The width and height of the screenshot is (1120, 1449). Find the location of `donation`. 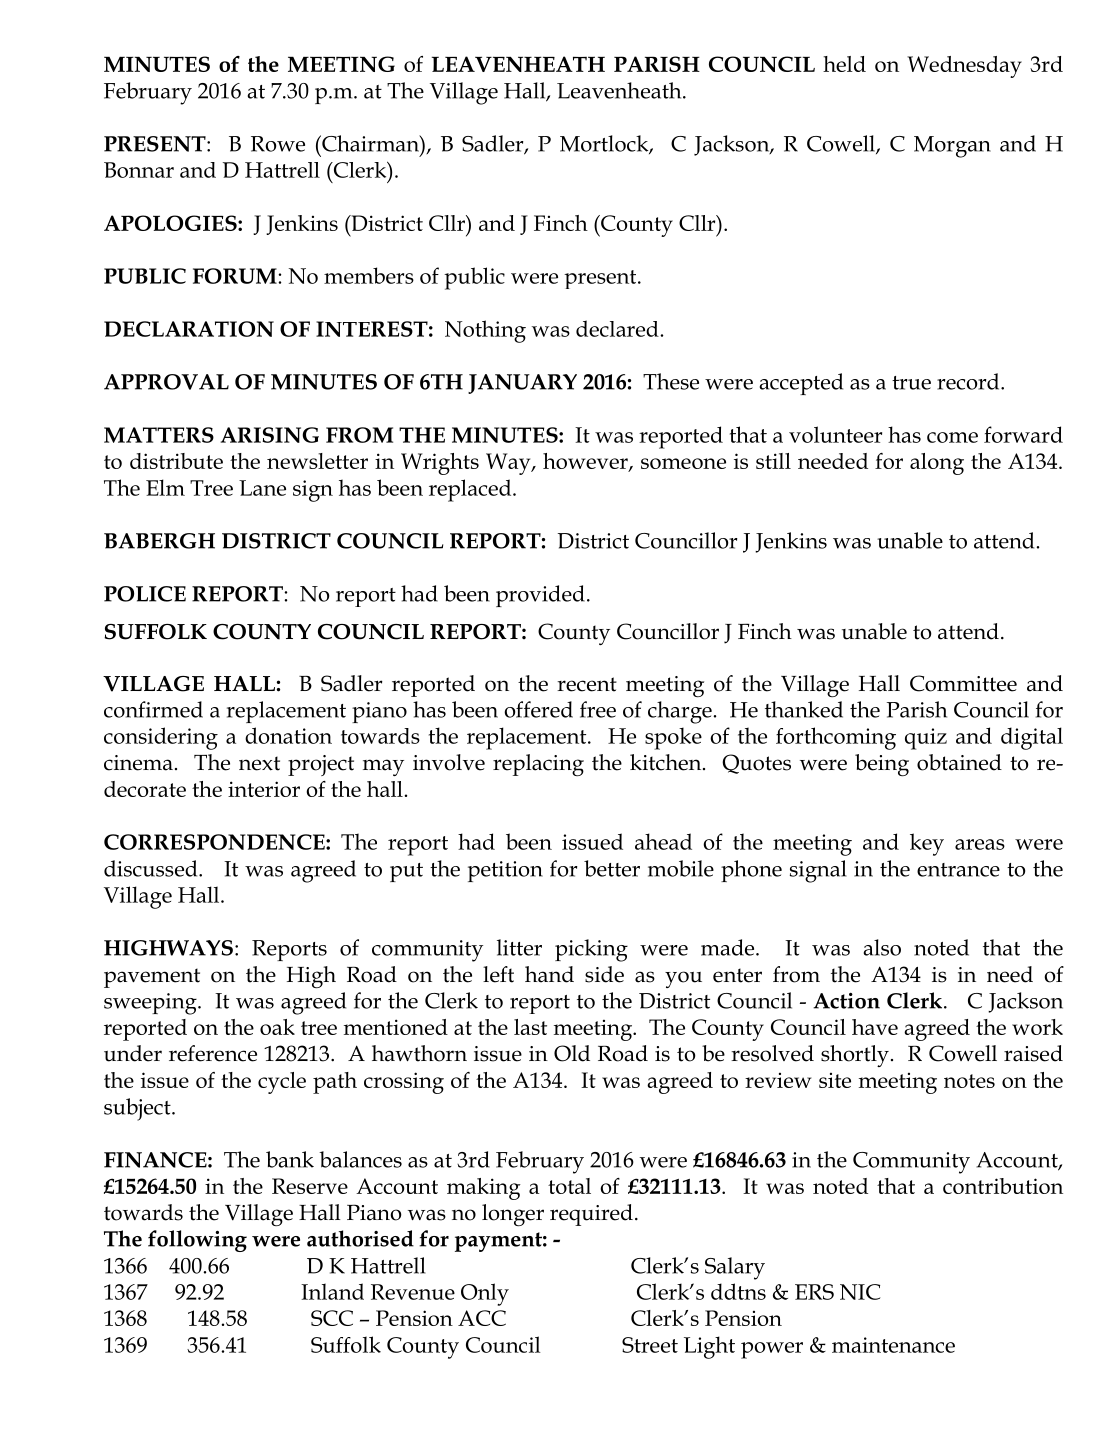

donation is located at coordinates (288, 735).
